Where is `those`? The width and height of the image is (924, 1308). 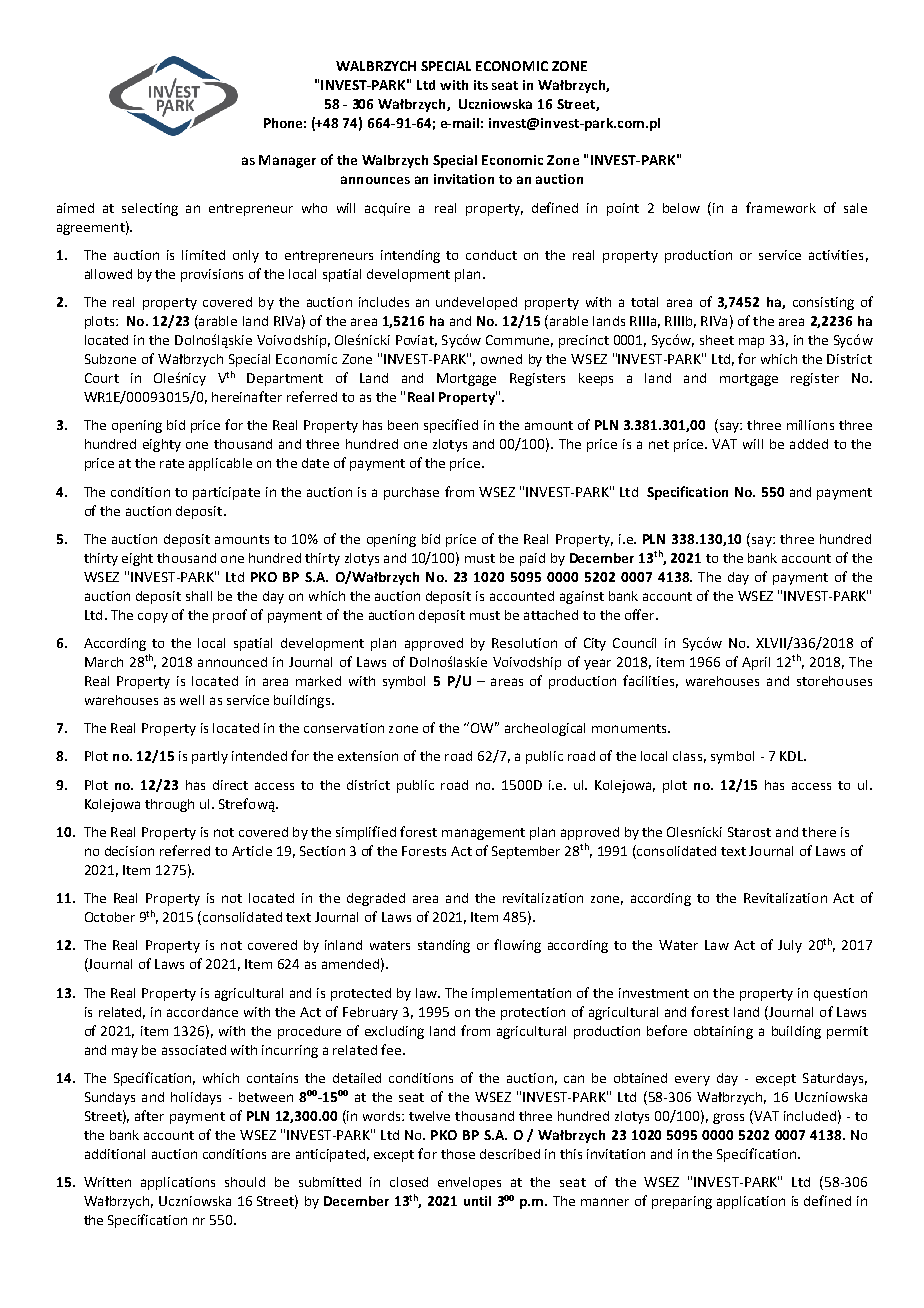
those is located at coordinates (458, 1154).
